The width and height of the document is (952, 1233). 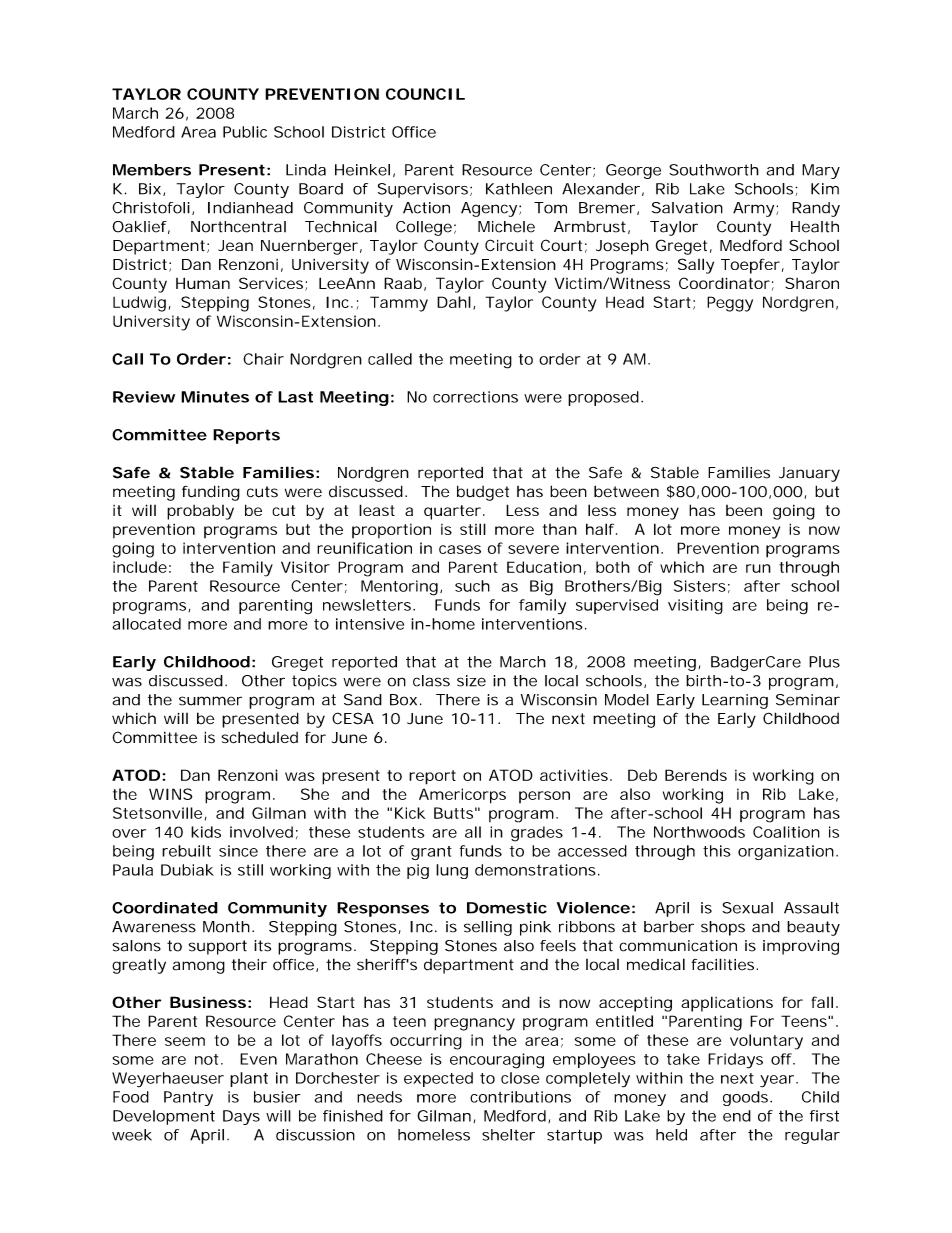 What do you see at coordinates (152, 170) in the document?
I see `Members` at bounding box center [152, 170].
